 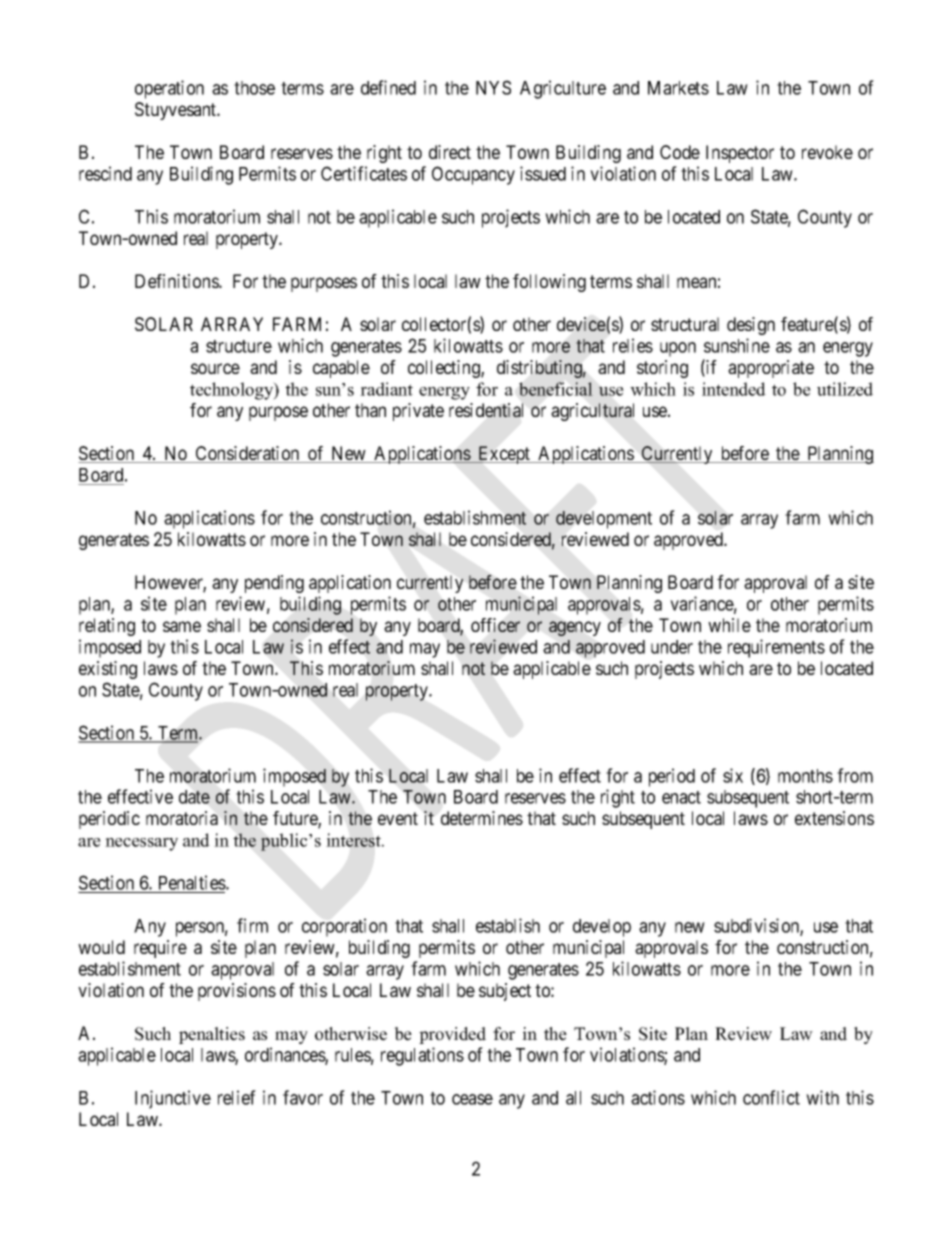 What do you see at coordinates (169, 89) in the image?
I see `operation` at bounding box center [169, 89].
